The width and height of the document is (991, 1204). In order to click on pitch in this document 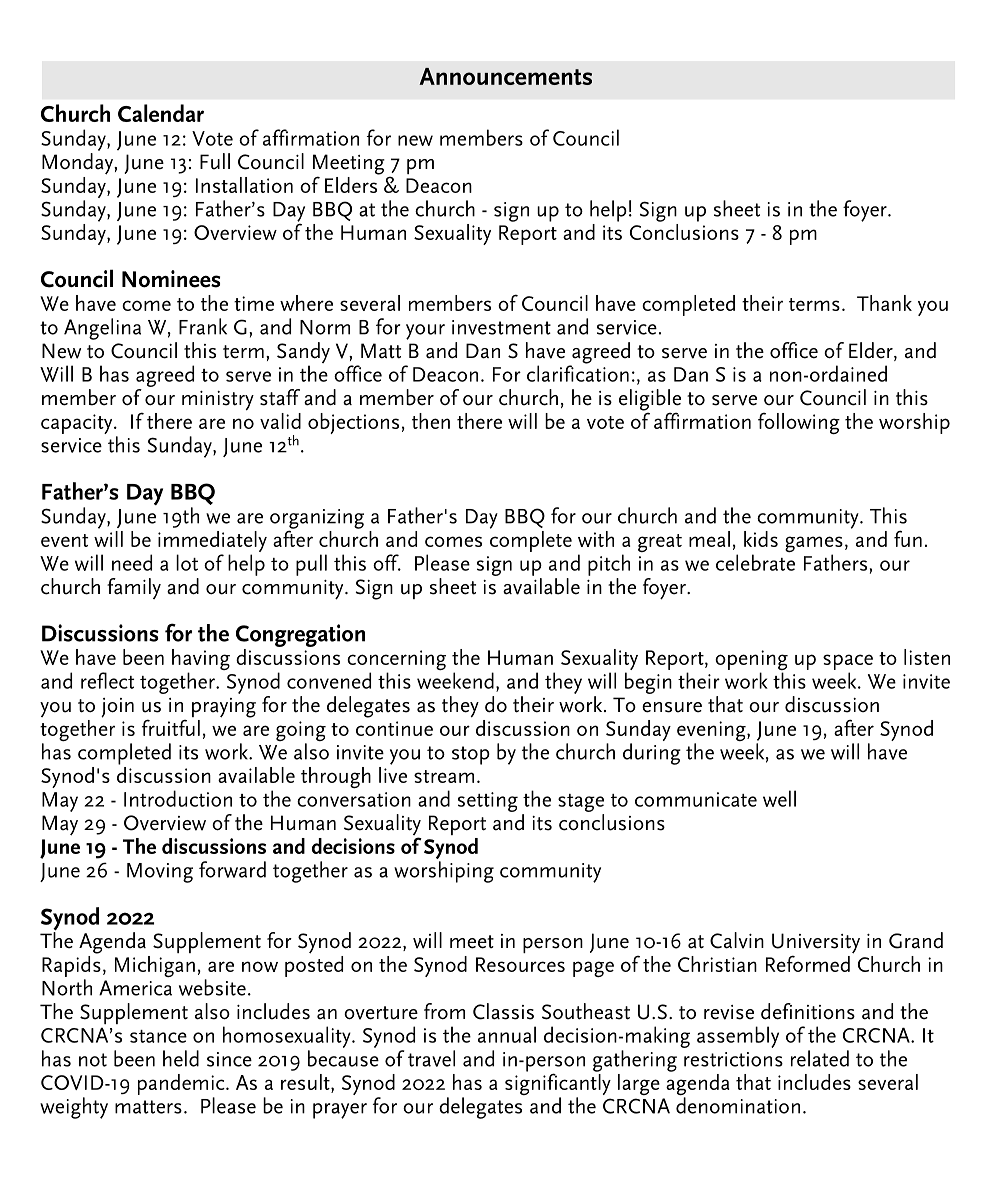, I will do `click(609, 565)`.
